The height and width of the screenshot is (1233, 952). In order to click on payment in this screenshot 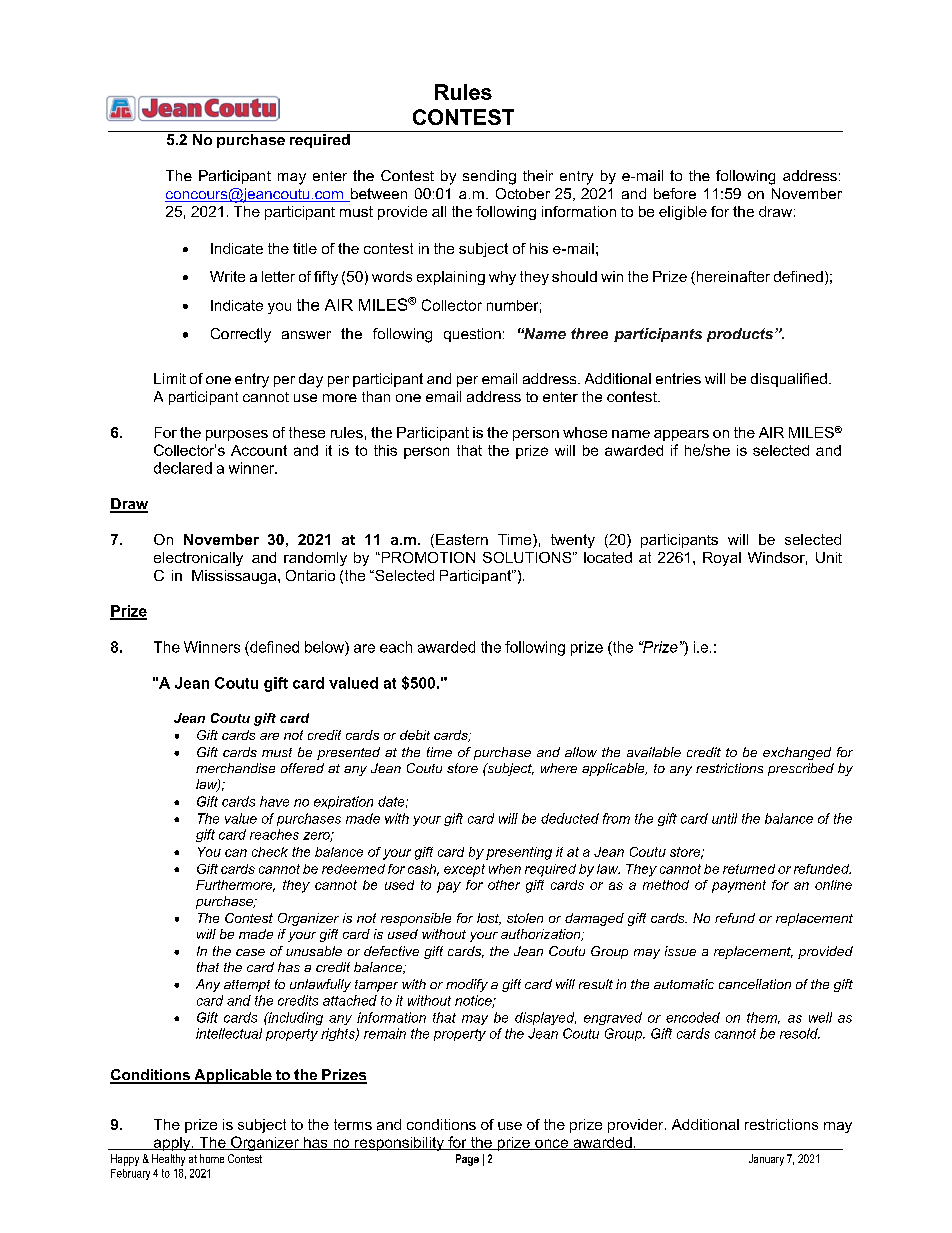, I will do `click(739, 886)`.
